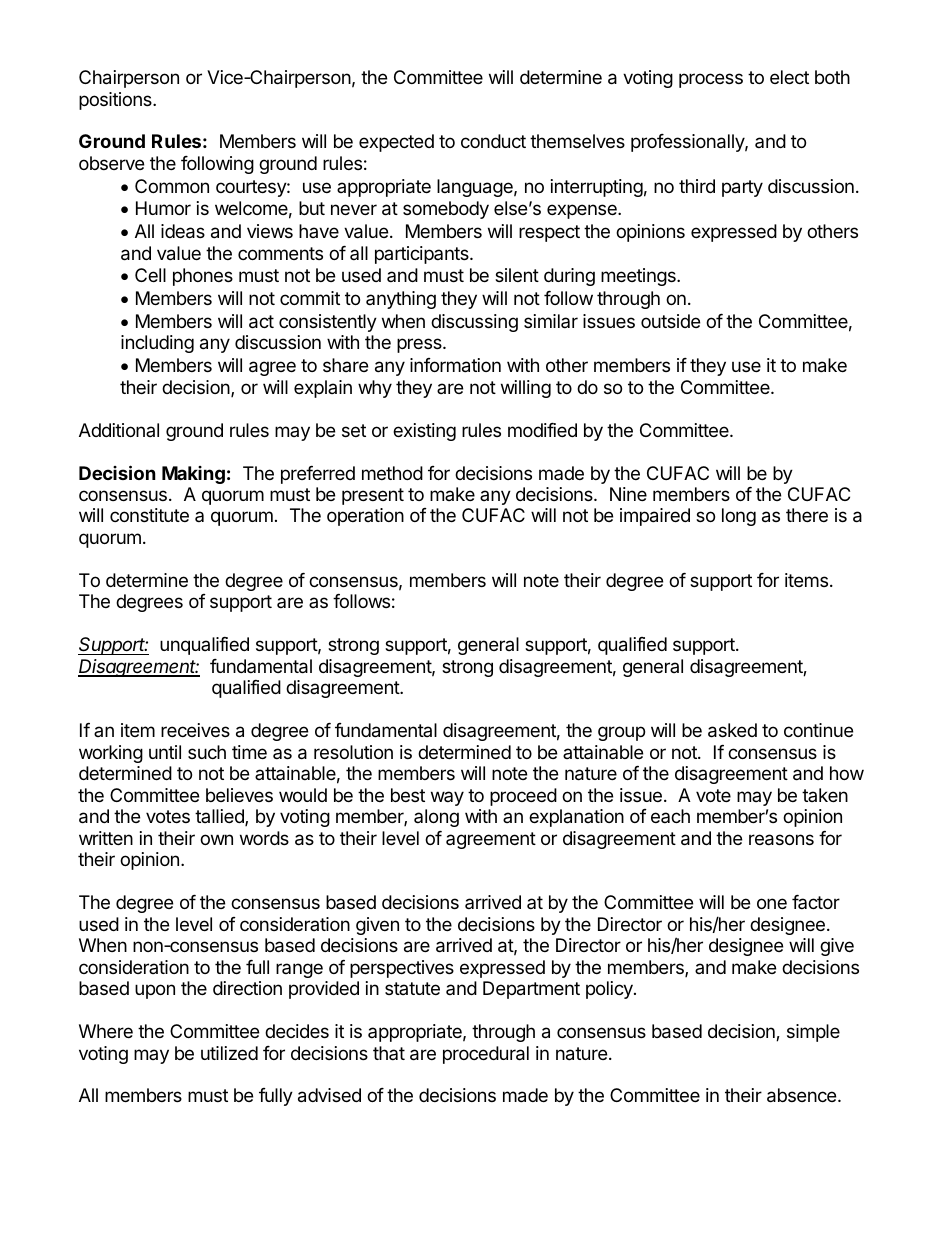 Image resolution: width=952 pixels, height=1233 pixels. Describe the element at coordinates (193, 475) in the screenshot. I see `Making` at that location.
